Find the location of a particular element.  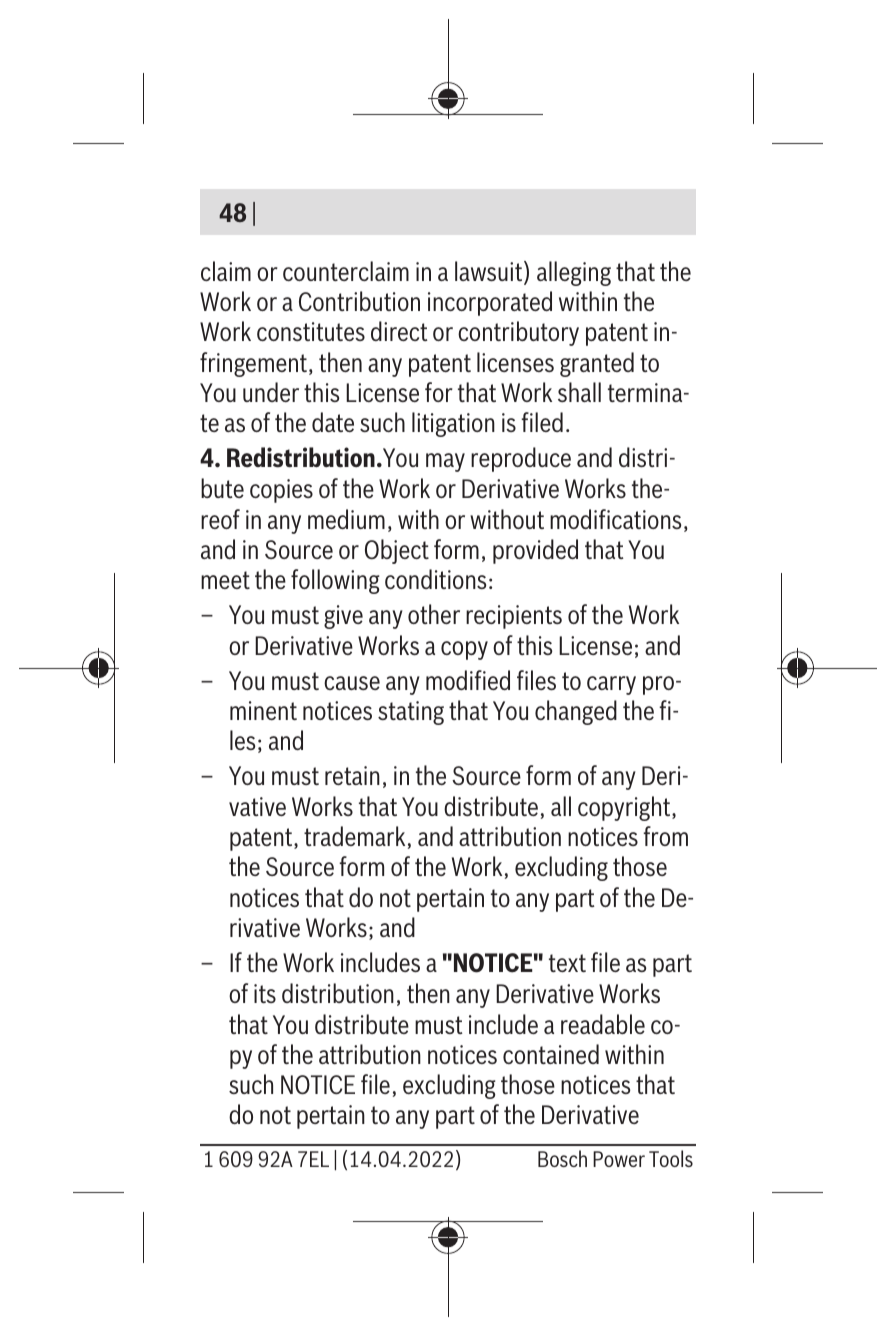

carry is located at coordinates (611, 685).
